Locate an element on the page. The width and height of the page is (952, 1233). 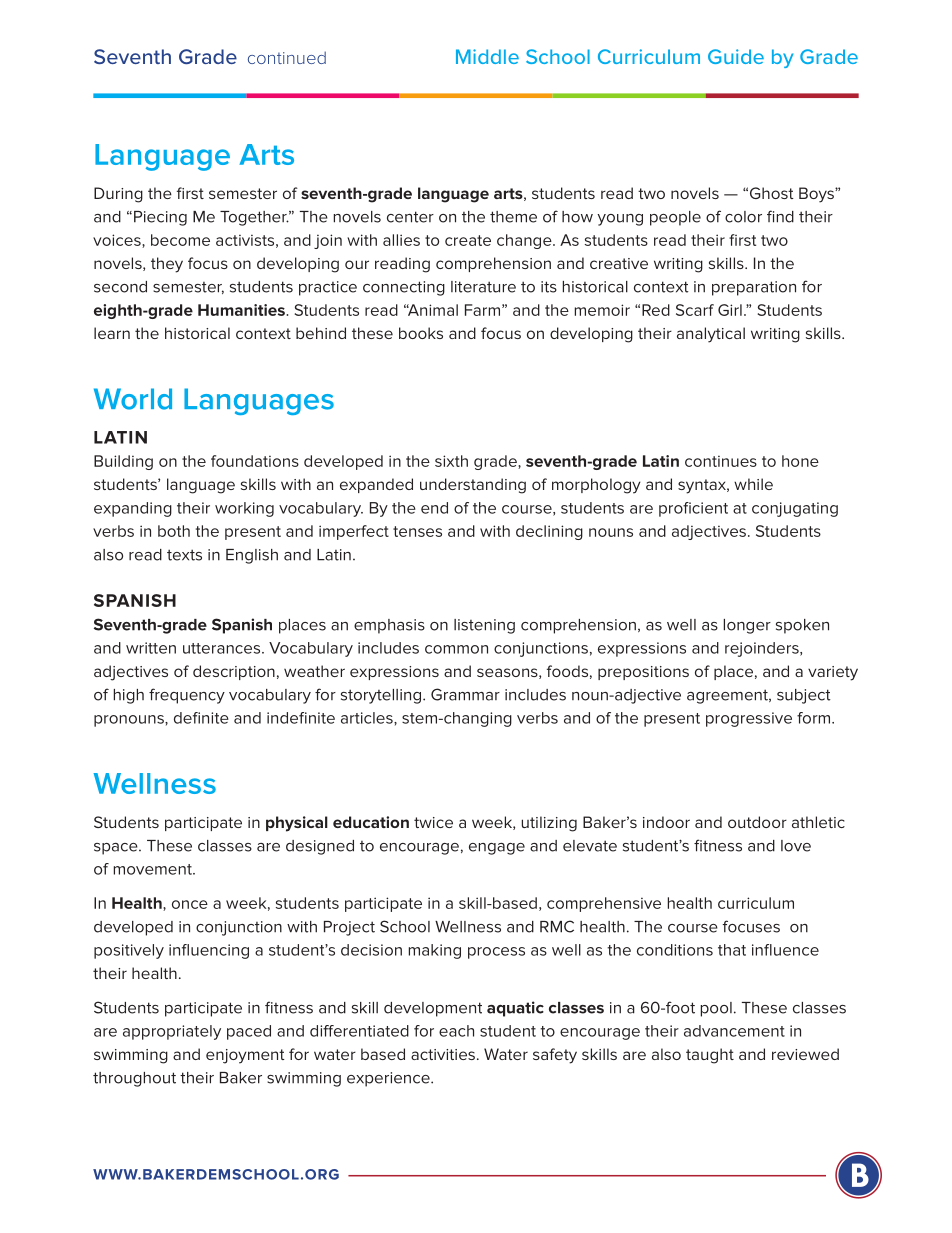
Guide is located at coordinates (736, 56).
